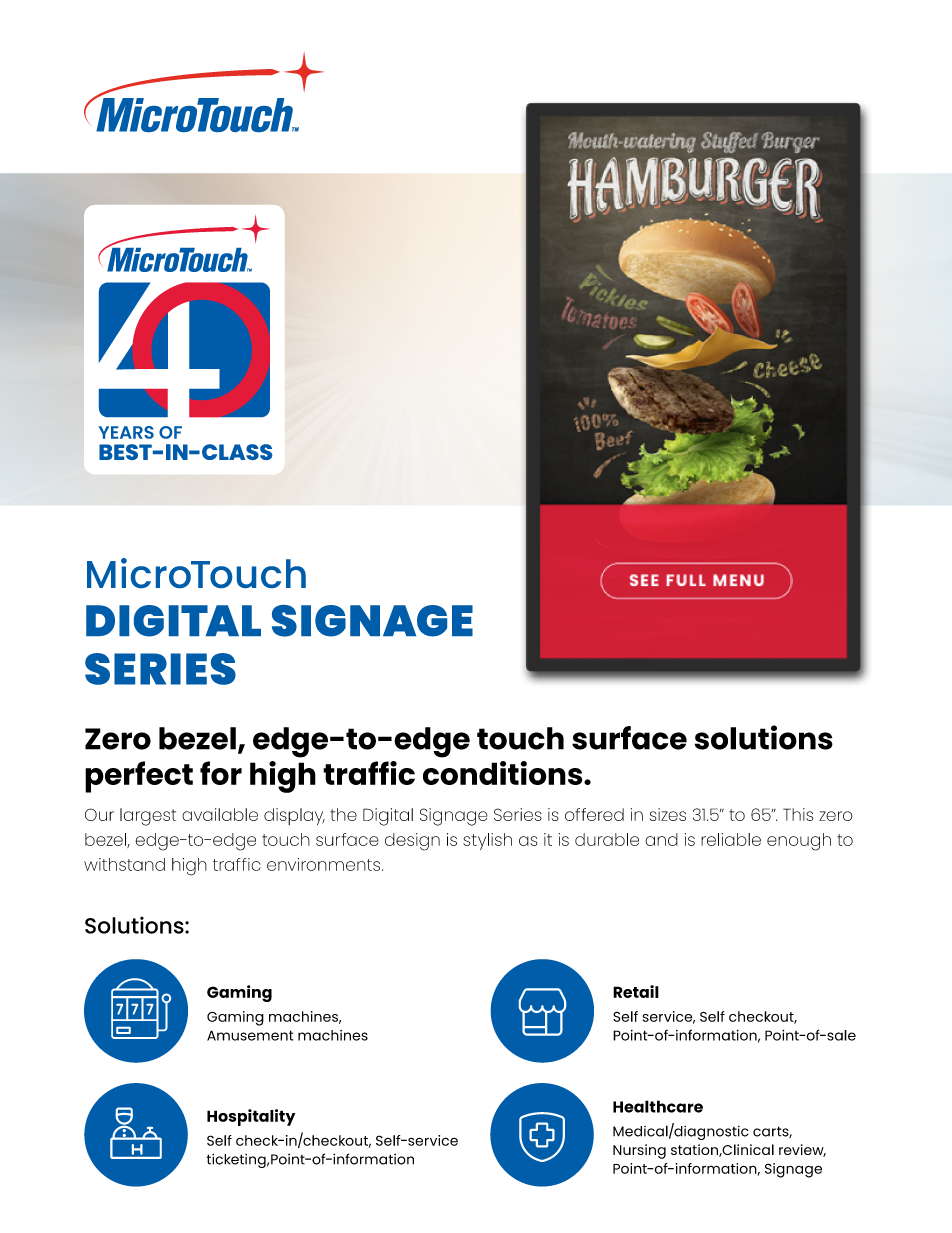 This image has height=1233, width=952. What do you see at coordinates (504, 773) in the image?
I see `conditions` at bounding box center [504, 773].
